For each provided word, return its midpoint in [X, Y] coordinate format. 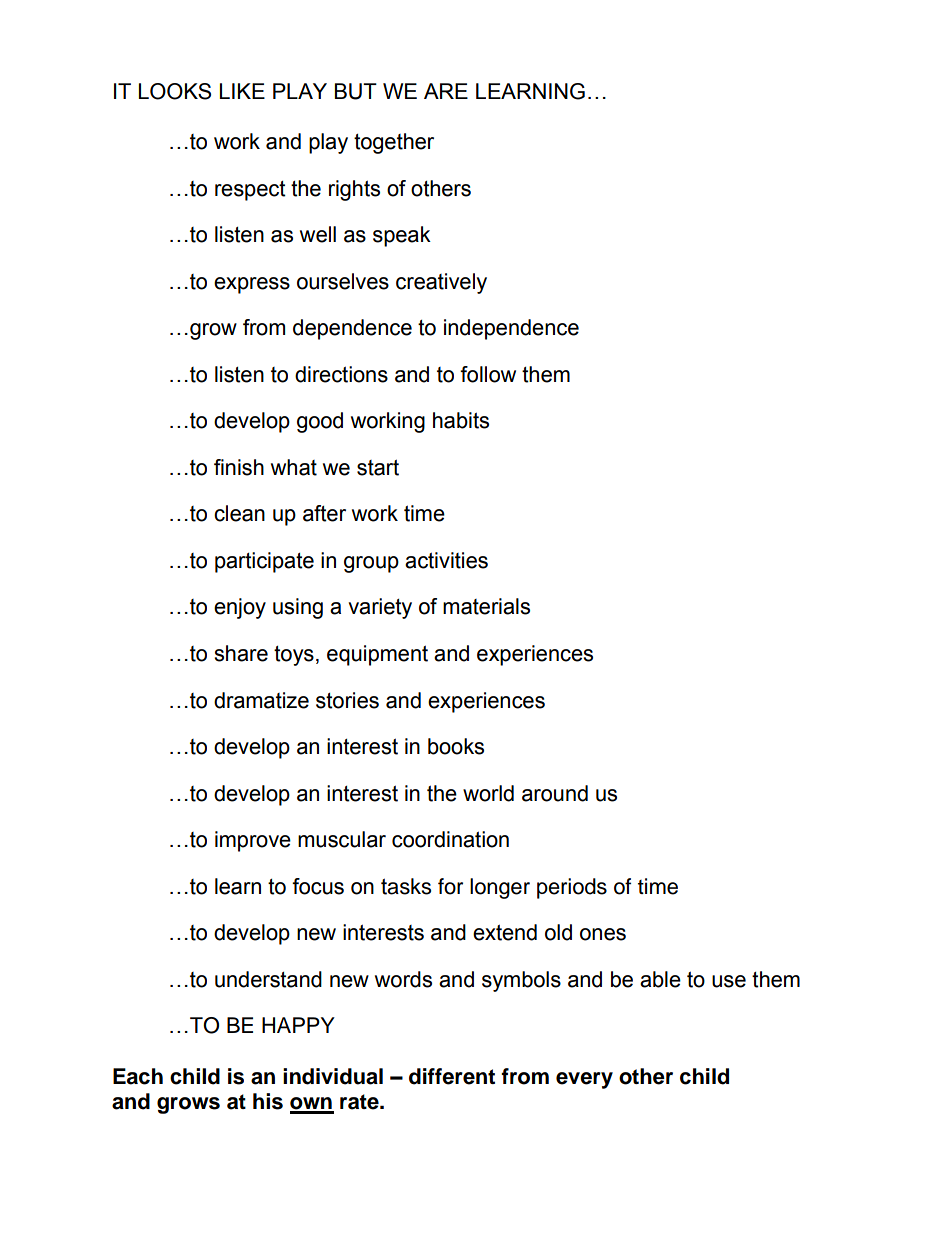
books [456, 746]
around [555, 793]
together [394, 143]
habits [461, 420]
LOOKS [175, 91]
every [584, 1080]
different [452, 1076]
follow [488, 374]
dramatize [261, 700]
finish [239, 467]
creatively [441, 283]
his [268, 1101]
